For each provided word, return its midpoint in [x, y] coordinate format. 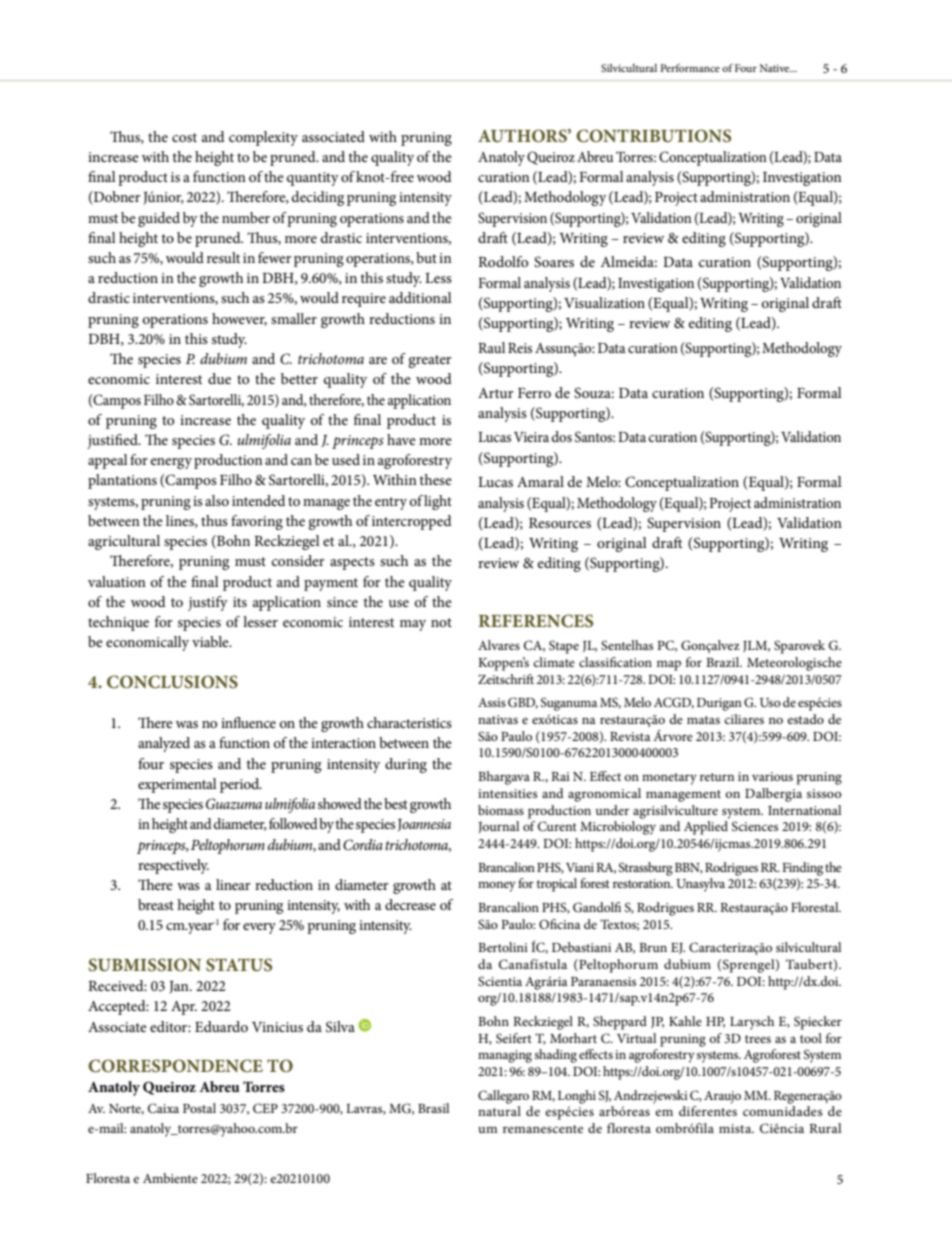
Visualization [604, 302]
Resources [560, 523]
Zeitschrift [506, 679]
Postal [199, 1108]
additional [420, 297]
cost [184, 137]
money [497, 886]
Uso [770, 702]
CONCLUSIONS [172, 682]
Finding [802, 869]
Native [776, 68]
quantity [313, 179]
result [223, 257]
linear [233, 884]
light [438, 502]
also [217, 500]
